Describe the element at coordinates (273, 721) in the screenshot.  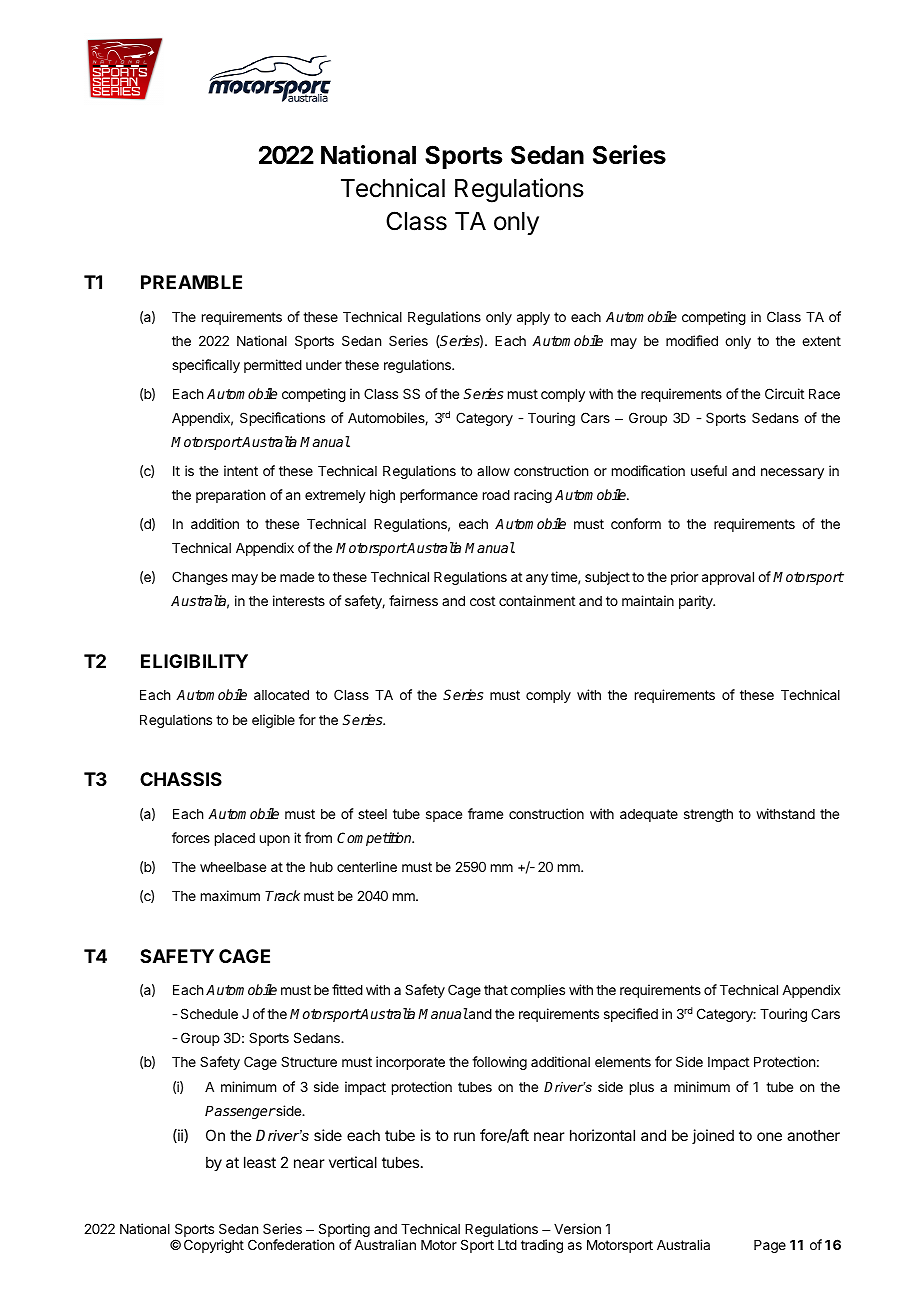
I see `eligible` at that location.
